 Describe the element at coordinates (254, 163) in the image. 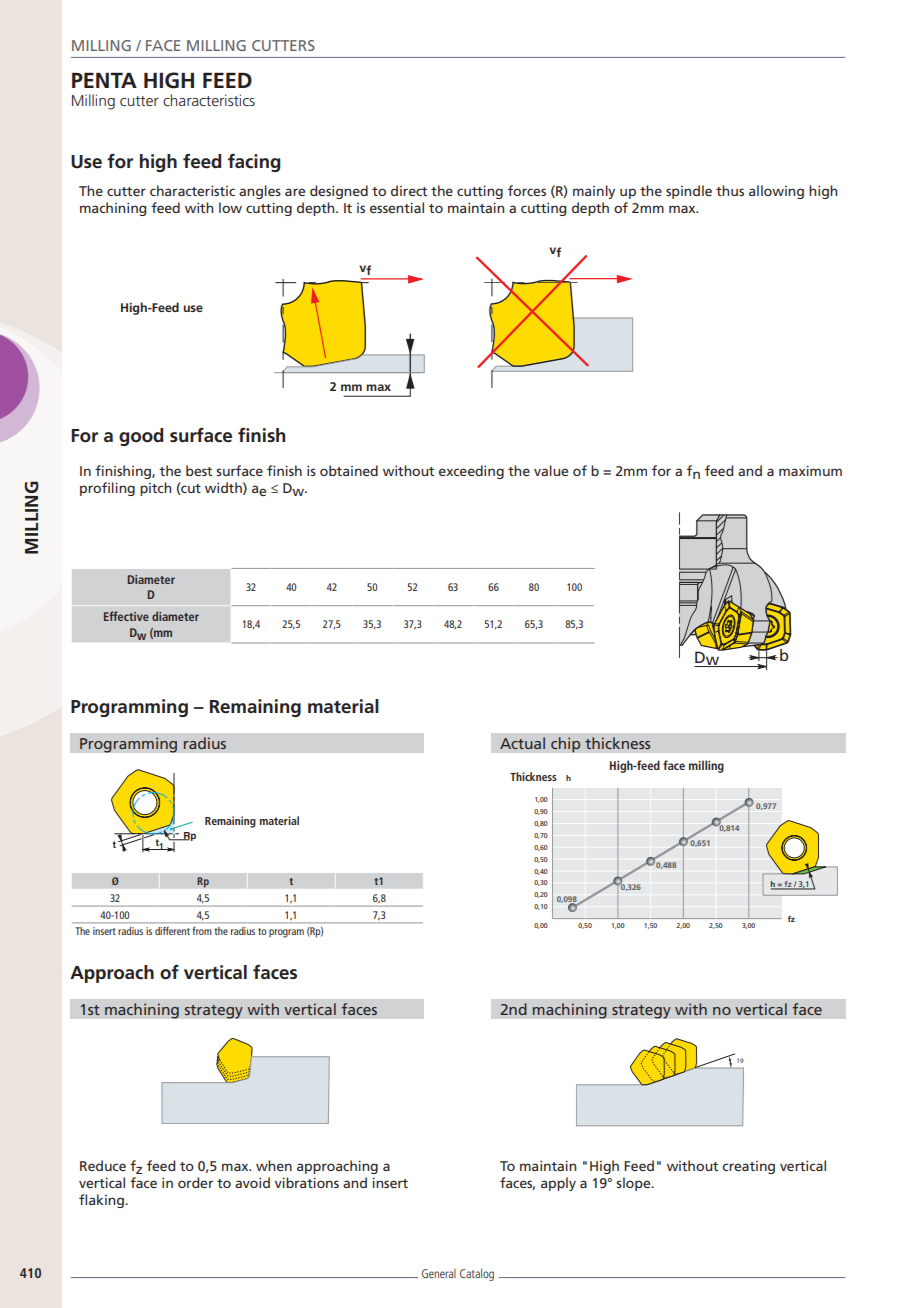

I see `facing` at that location.
